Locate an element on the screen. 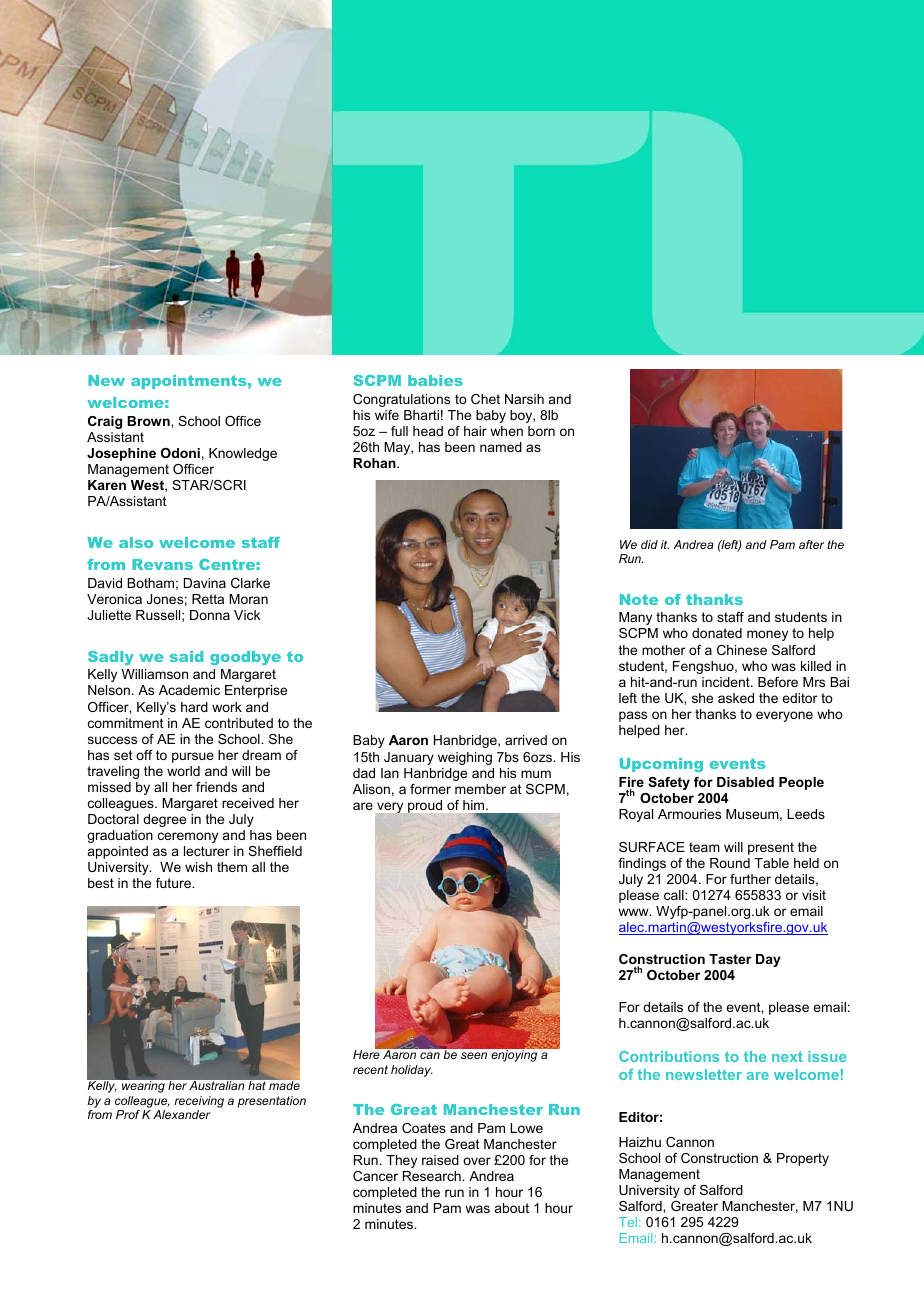  findings is located at coordinates (642, 864).
